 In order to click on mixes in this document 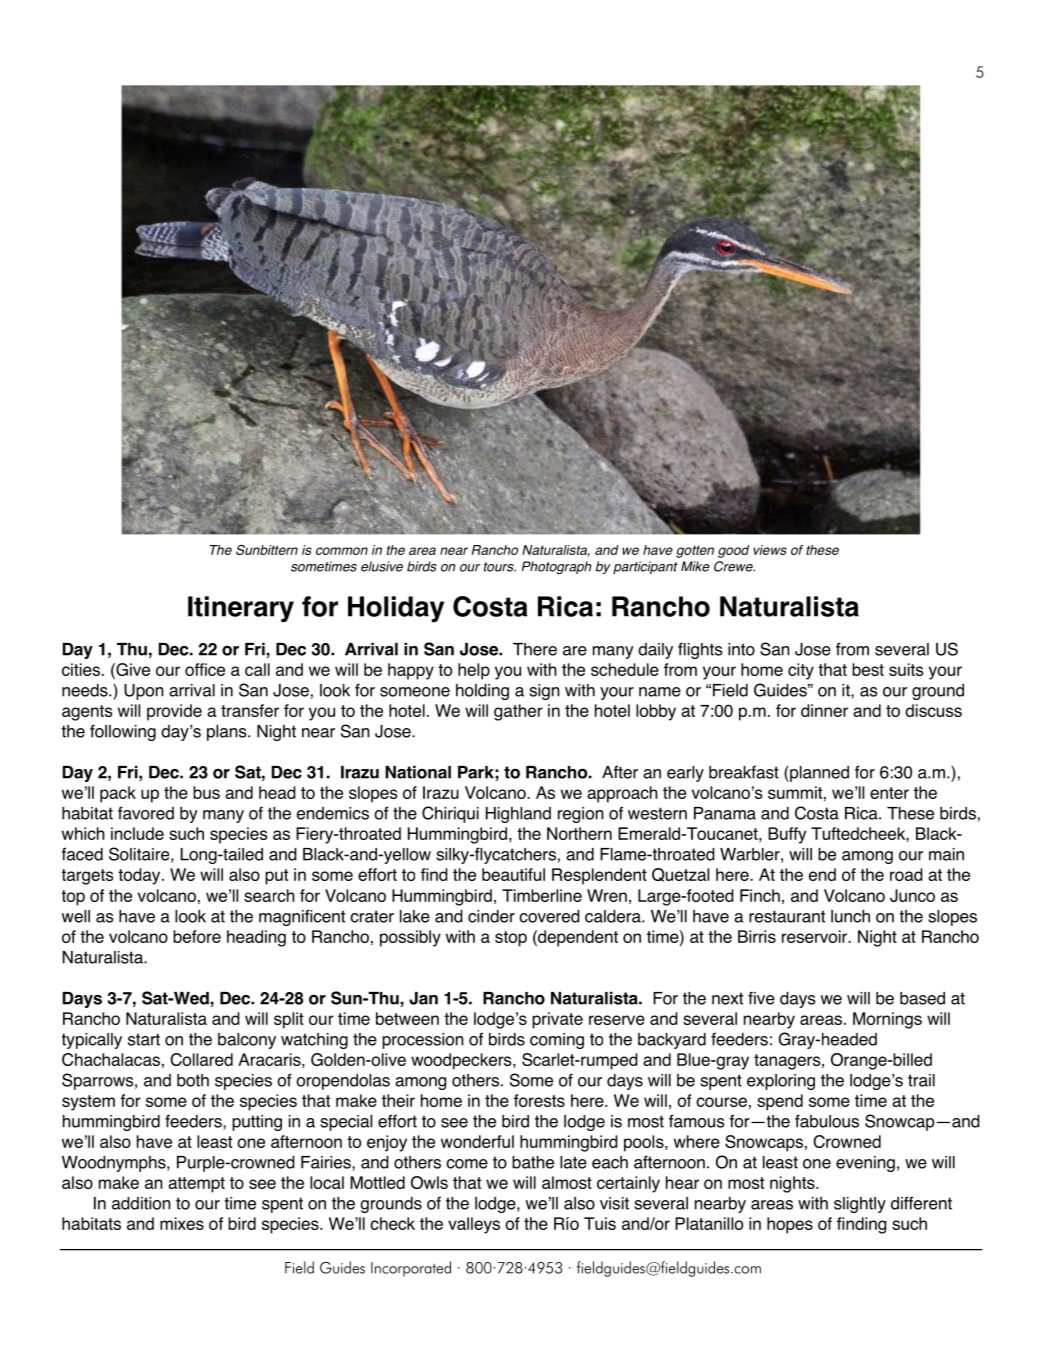, I will do `click(182, 1223)`.
